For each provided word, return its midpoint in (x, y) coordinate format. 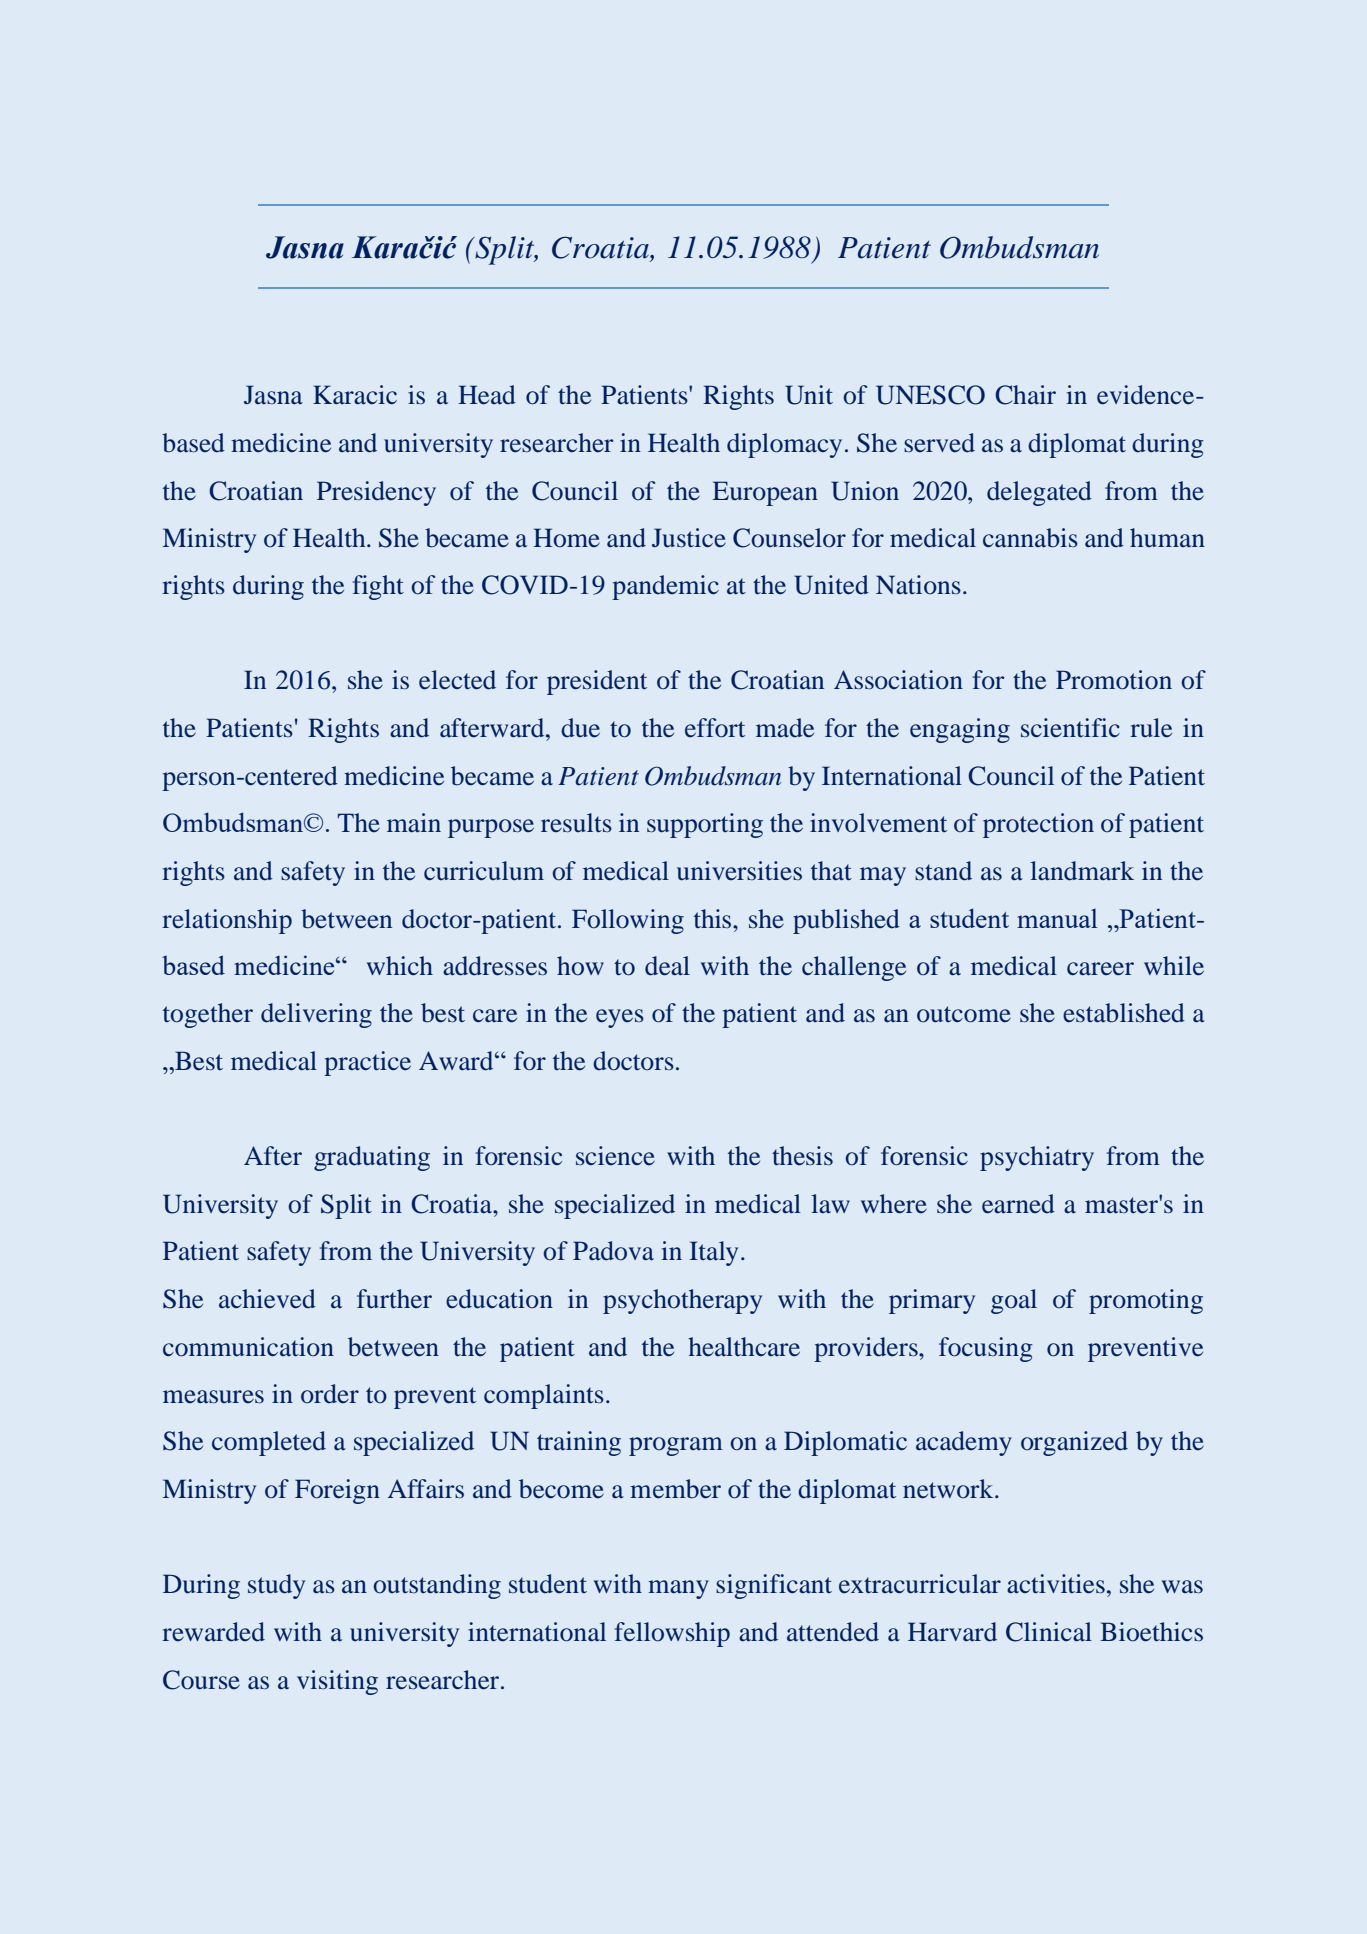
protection (1038, 825)
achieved (267, 1299)
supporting (705, 825)
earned (1018, 1204)
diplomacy (784, 445)
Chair (1025, 395)
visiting (337, 1682)
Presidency (376, 493)
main (414, 823)
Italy (713, 1253)
